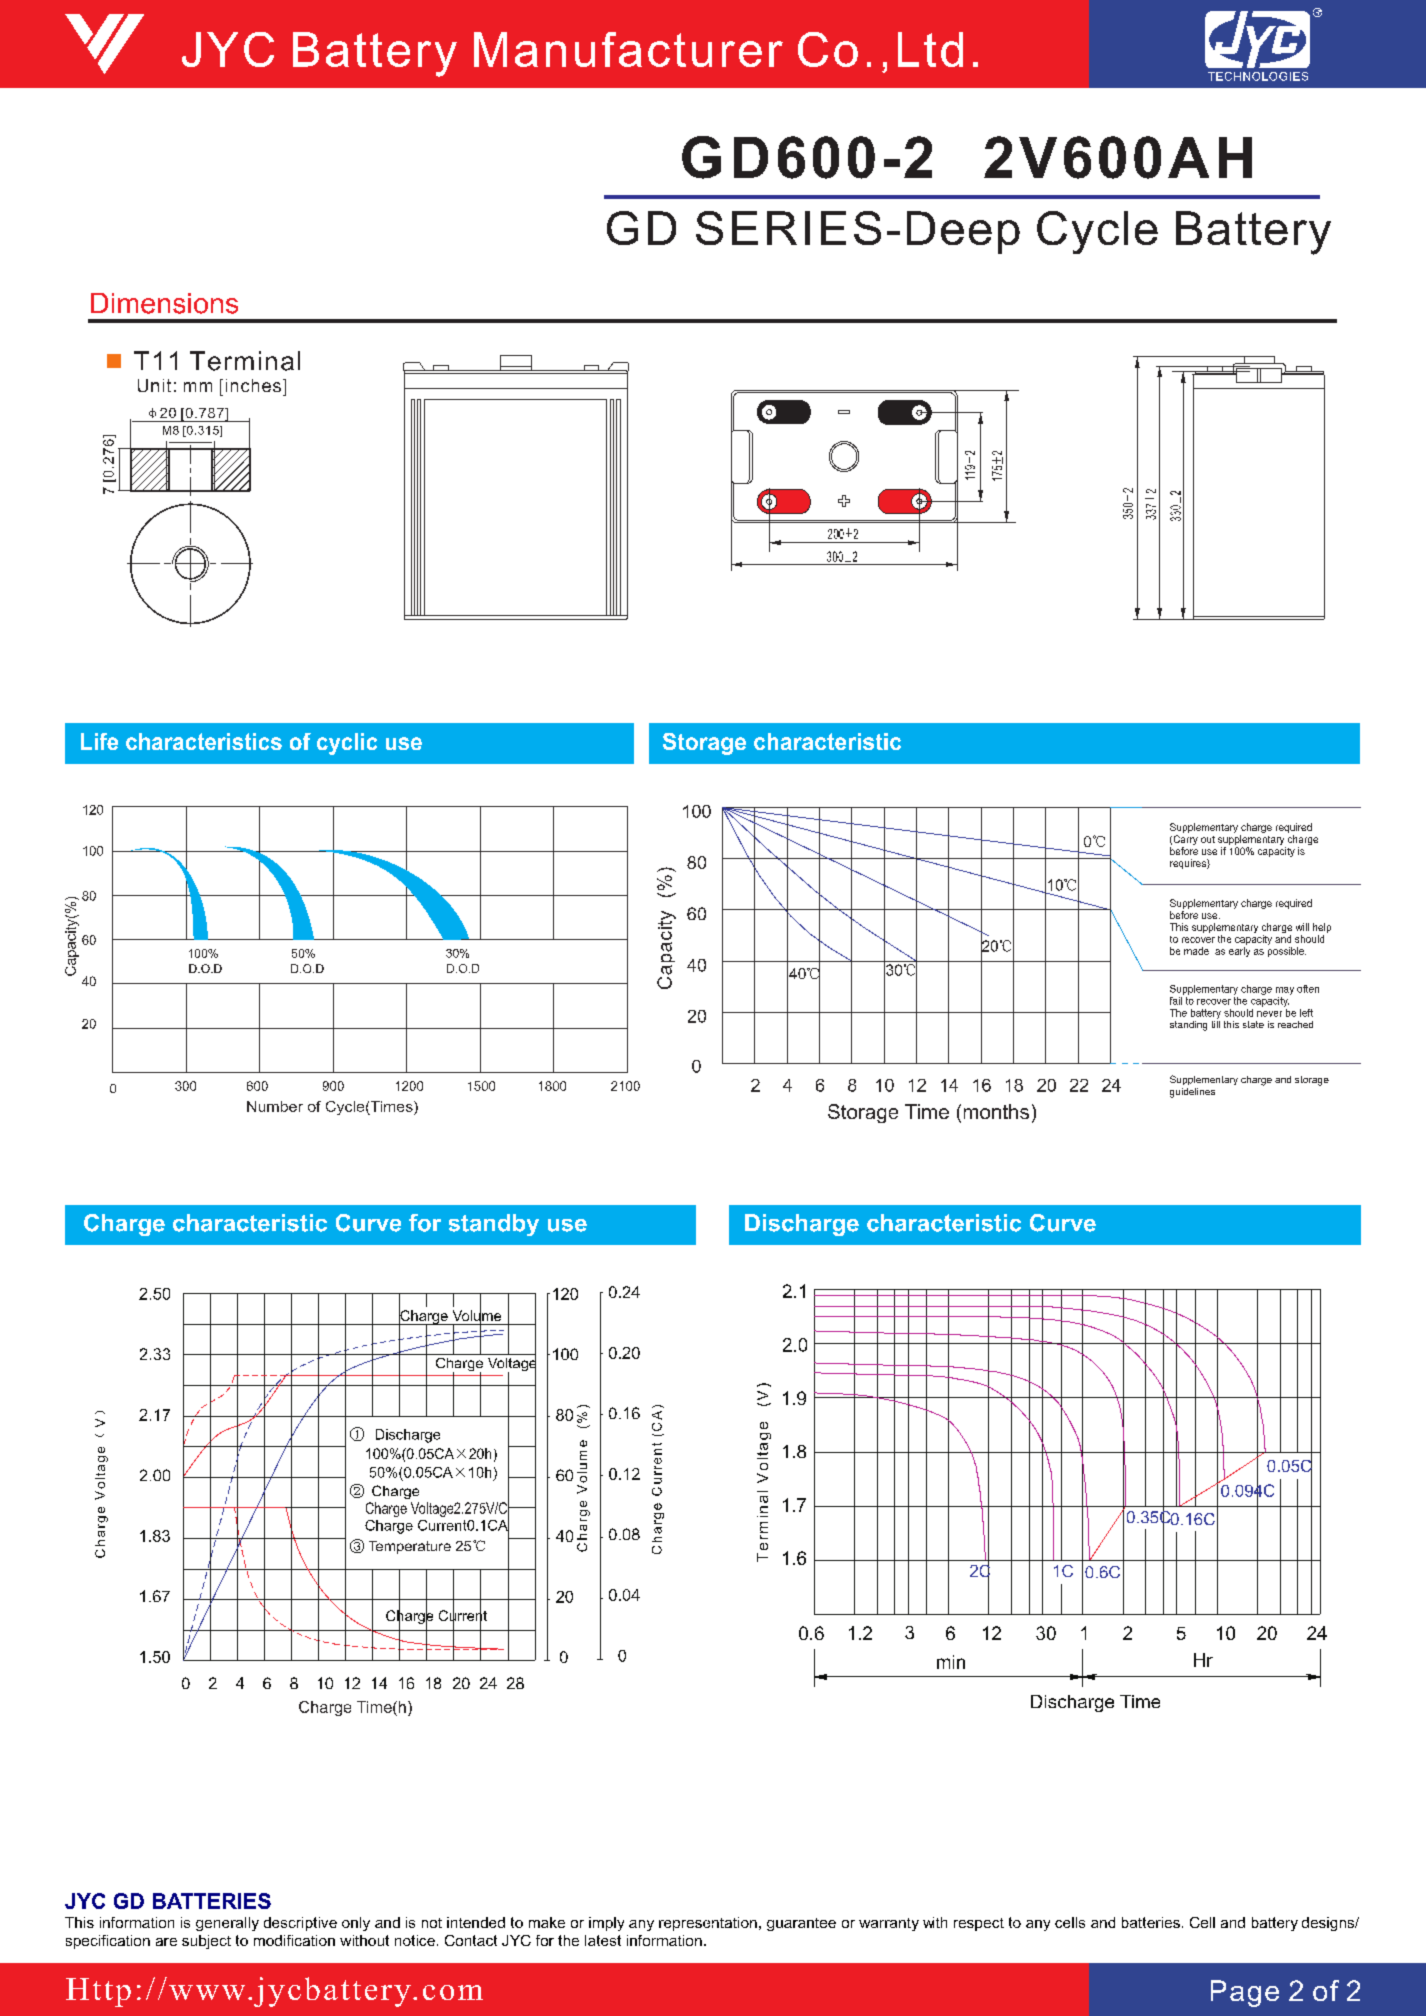 This screenshot has width=1426, height=2016. What do you see at coordinates (996, 1111) in the screenshot?
I see `months` at bounding box center [996, 1111].
